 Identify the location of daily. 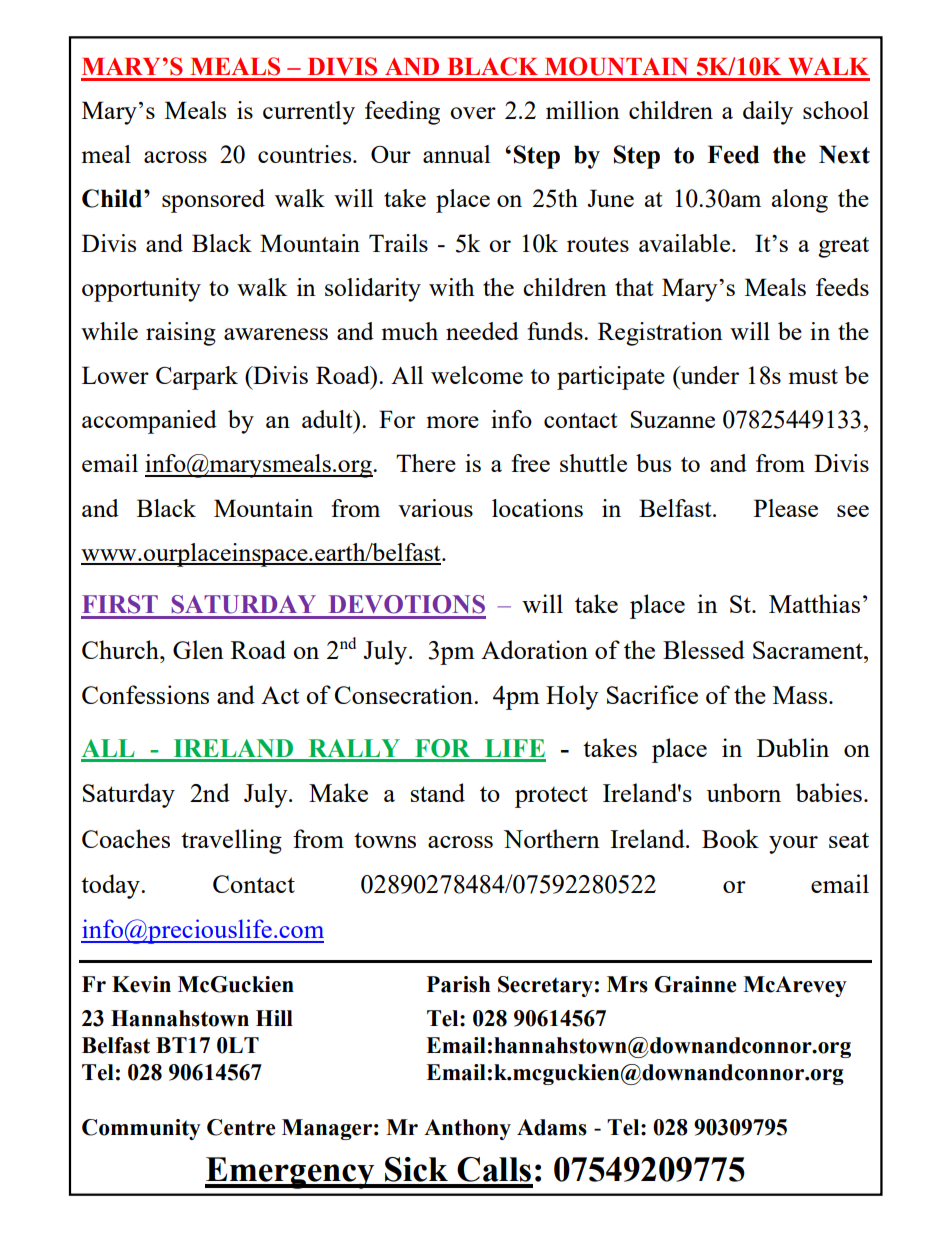
(768, 113).
